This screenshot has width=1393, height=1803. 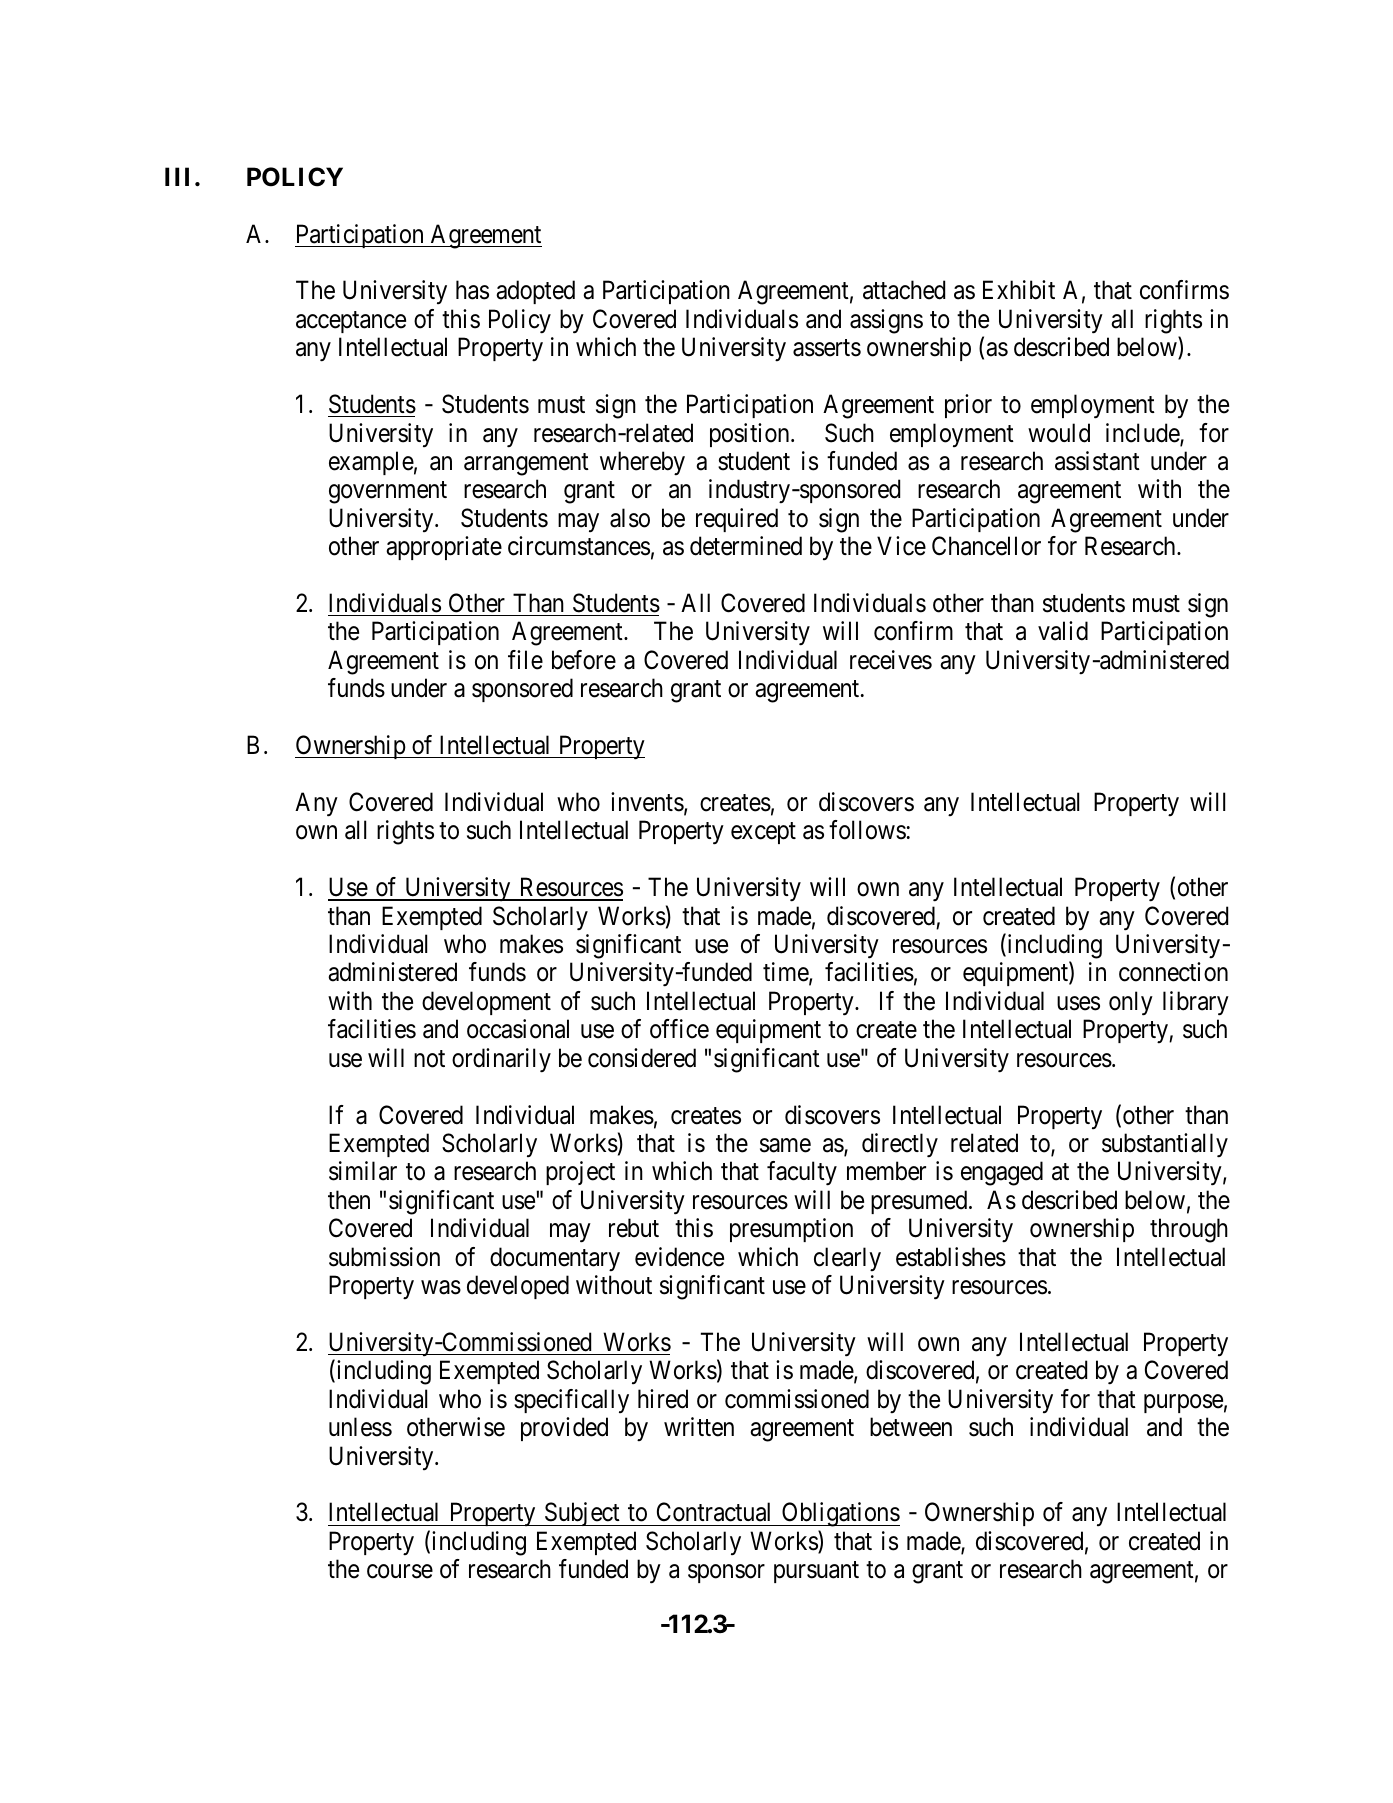 I want to click on except, so click(x=763, y=833).
